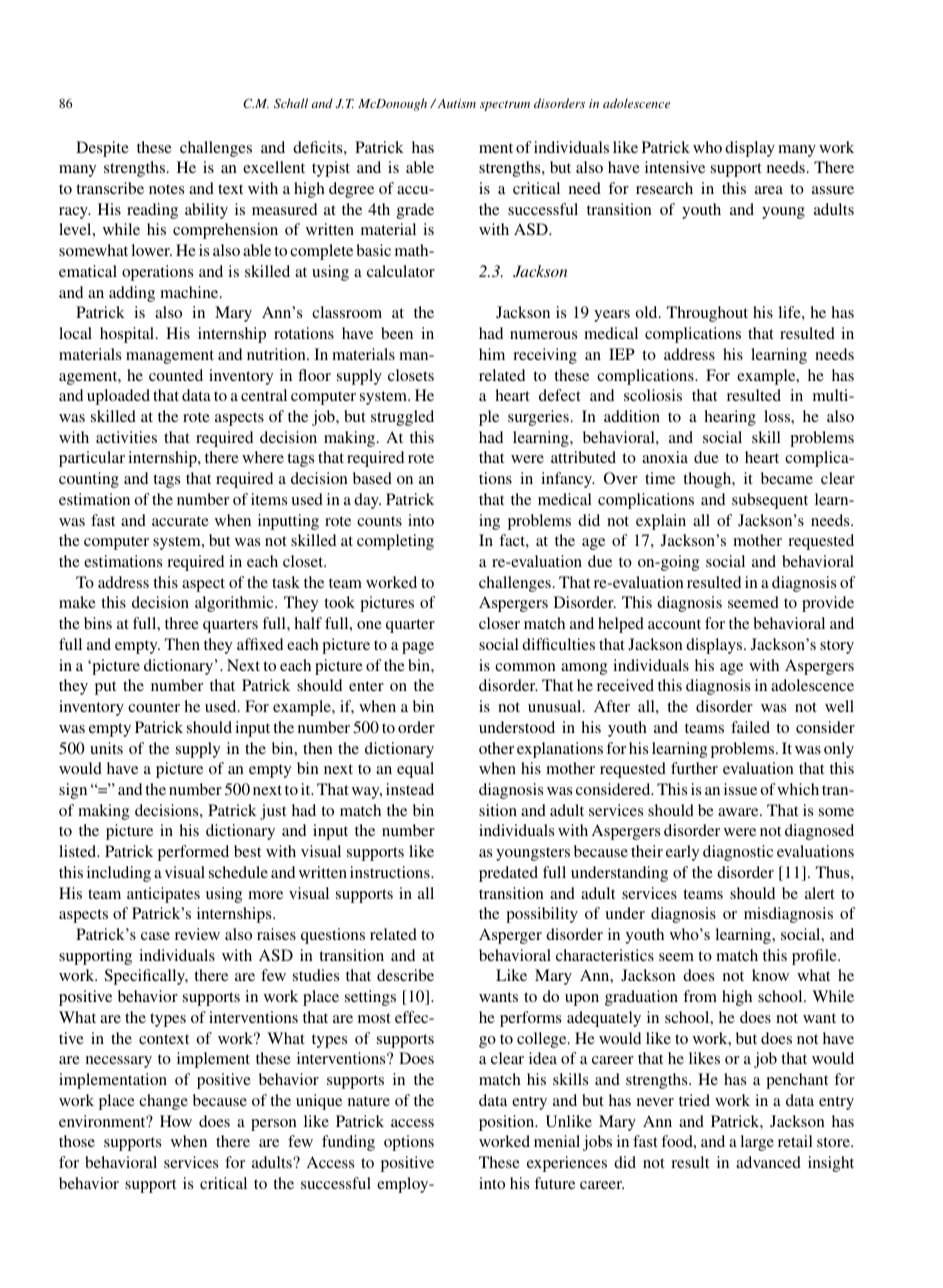 This screenshot has height=1288, width=943. What do you see at coordinates (235, 604) in the screenshot?
I see `algorithmic` at bounding box center [235, 604].
